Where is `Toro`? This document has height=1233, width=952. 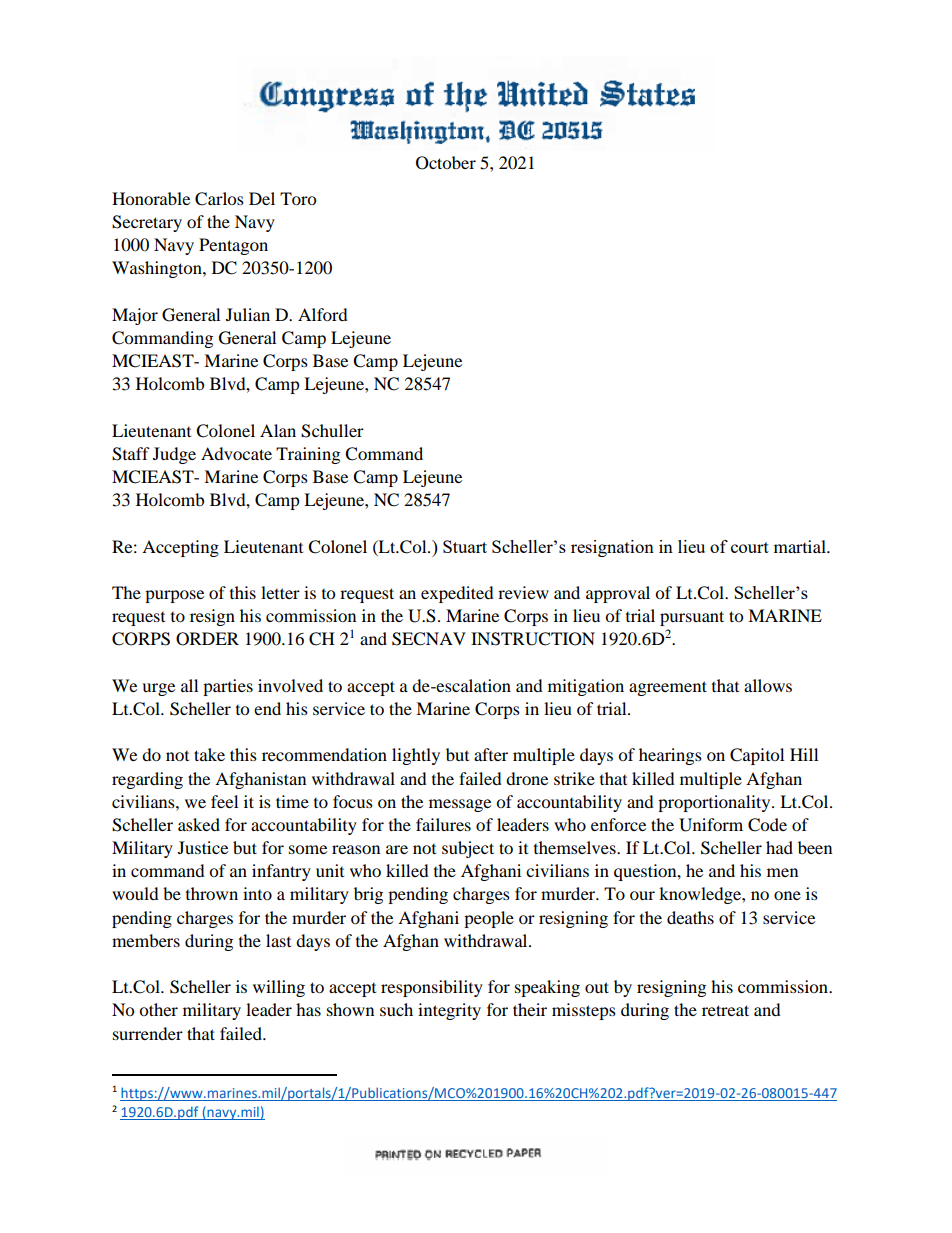 Toro is located at coordinates (298, 198).
